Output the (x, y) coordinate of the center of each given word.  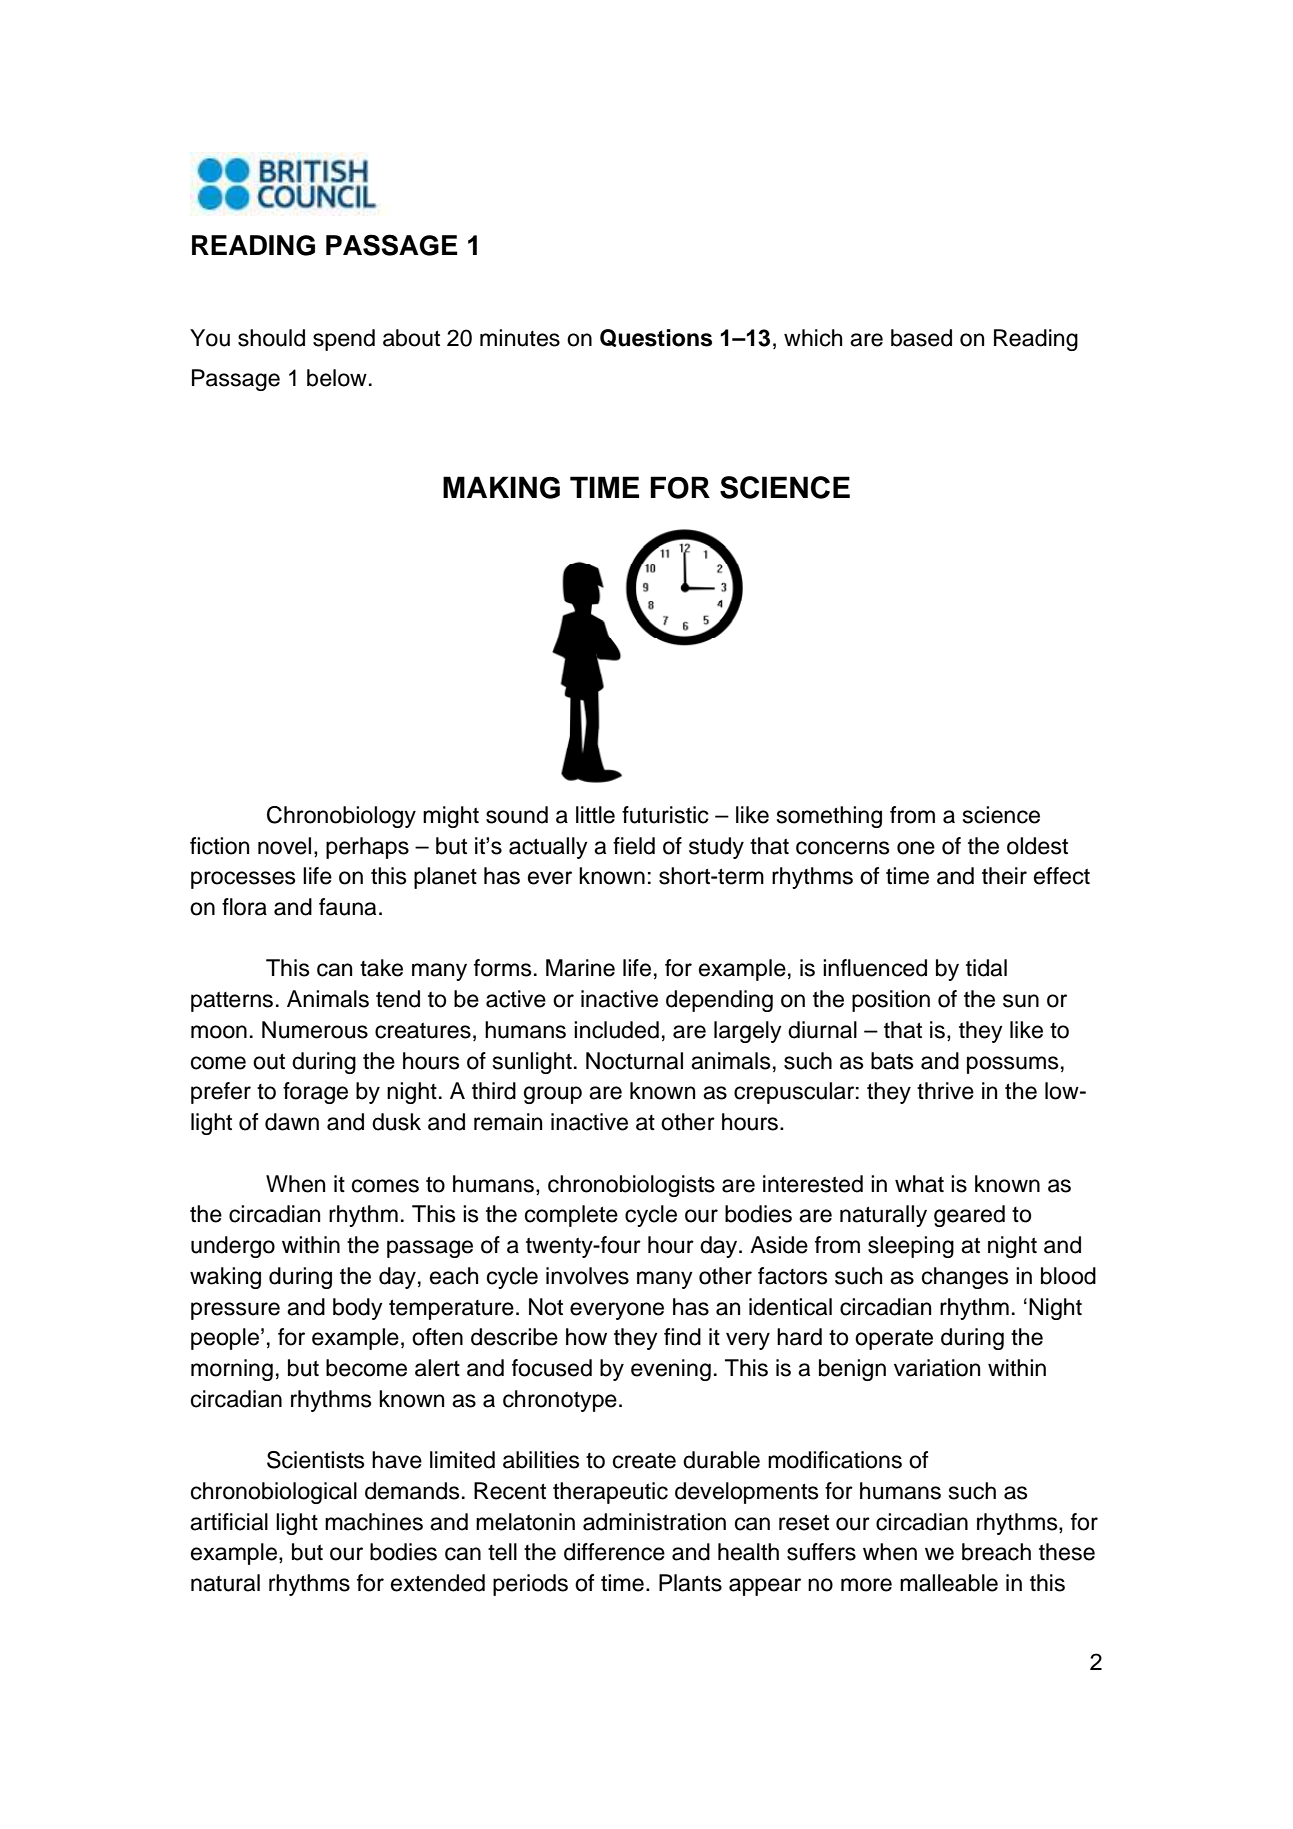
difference (614, 1552)
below (337, 378)
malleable (949, 1583)
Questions (656, 338)
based (921, 338)
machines (374, 1522)
